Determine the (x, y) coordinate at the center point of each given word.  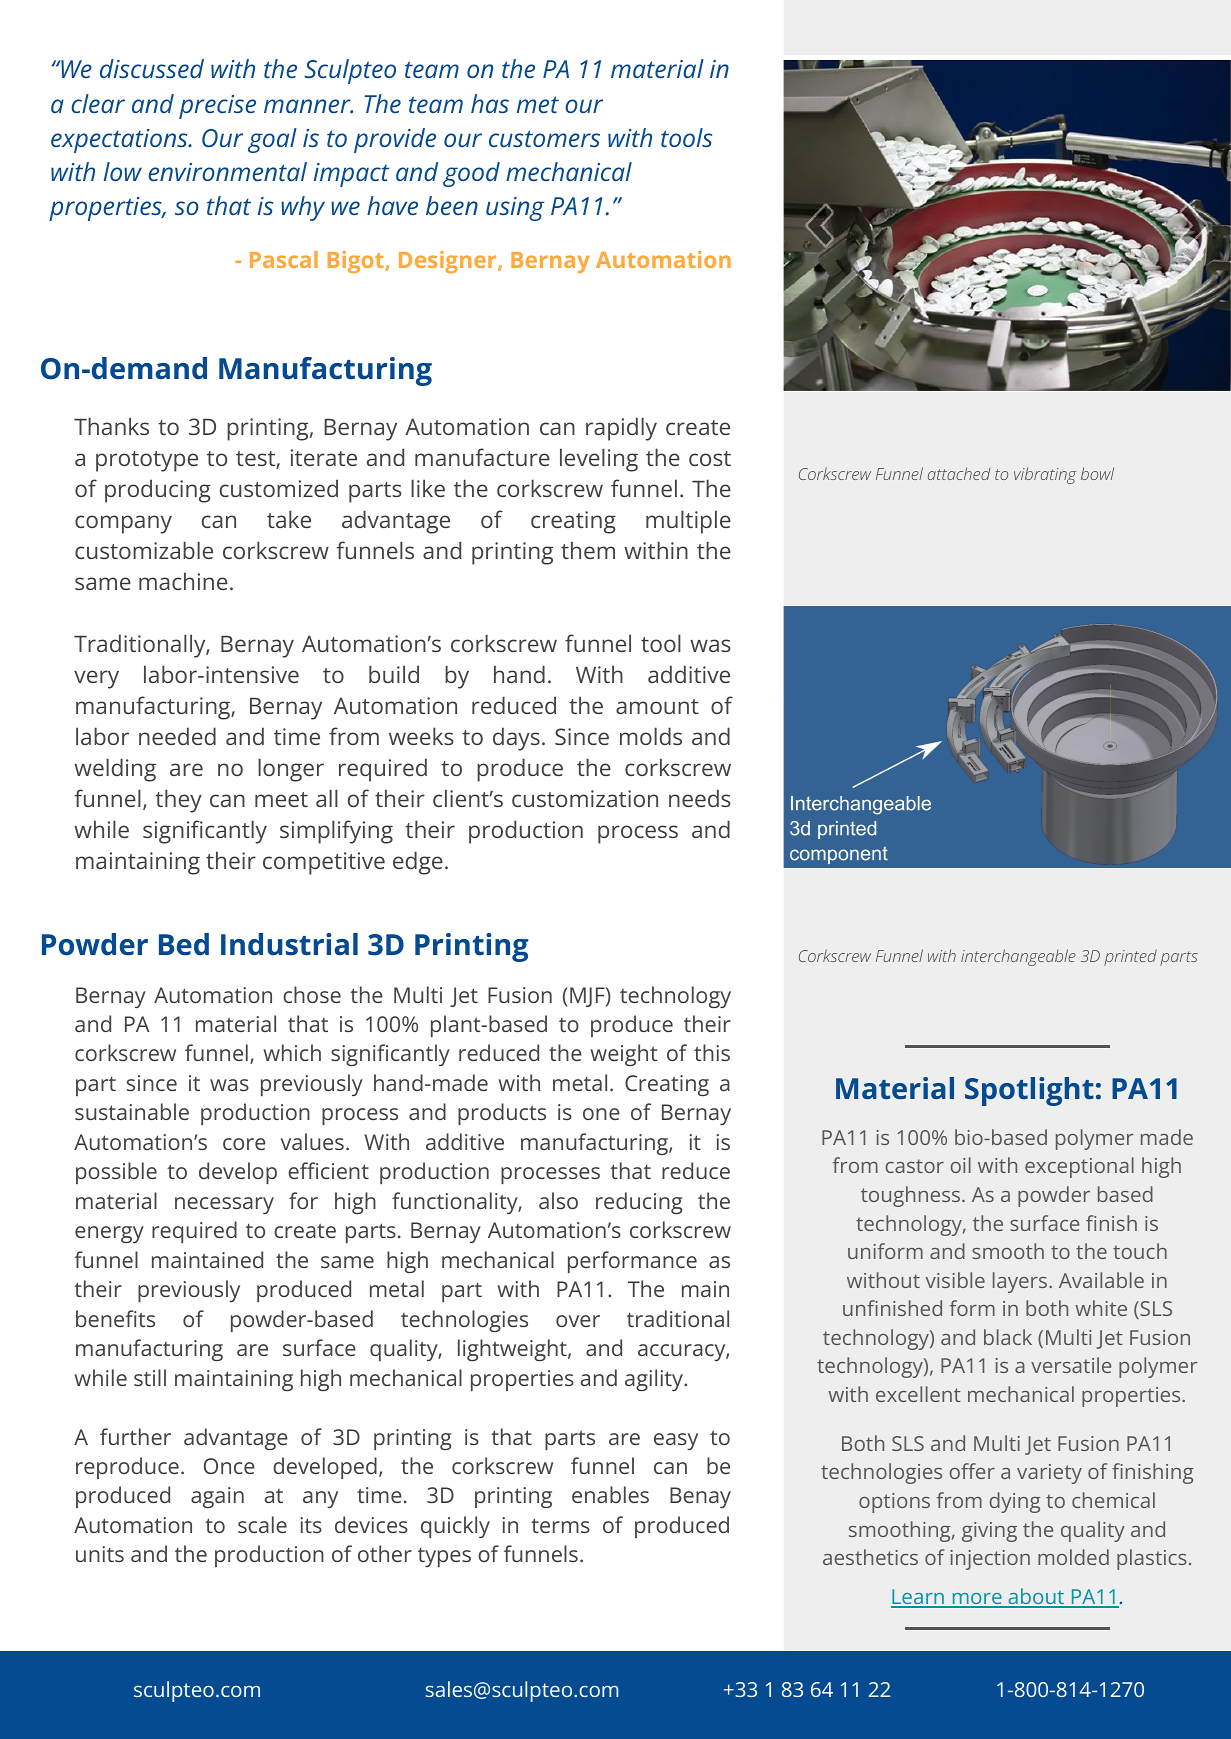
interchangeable (1018, 957)
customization (585, 798)
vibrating (1045, 475)
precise (217, 107)
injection (990, 1560)
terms (560, 1525)
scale (262, 1524)
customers (544, 138)
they (178, 801)
